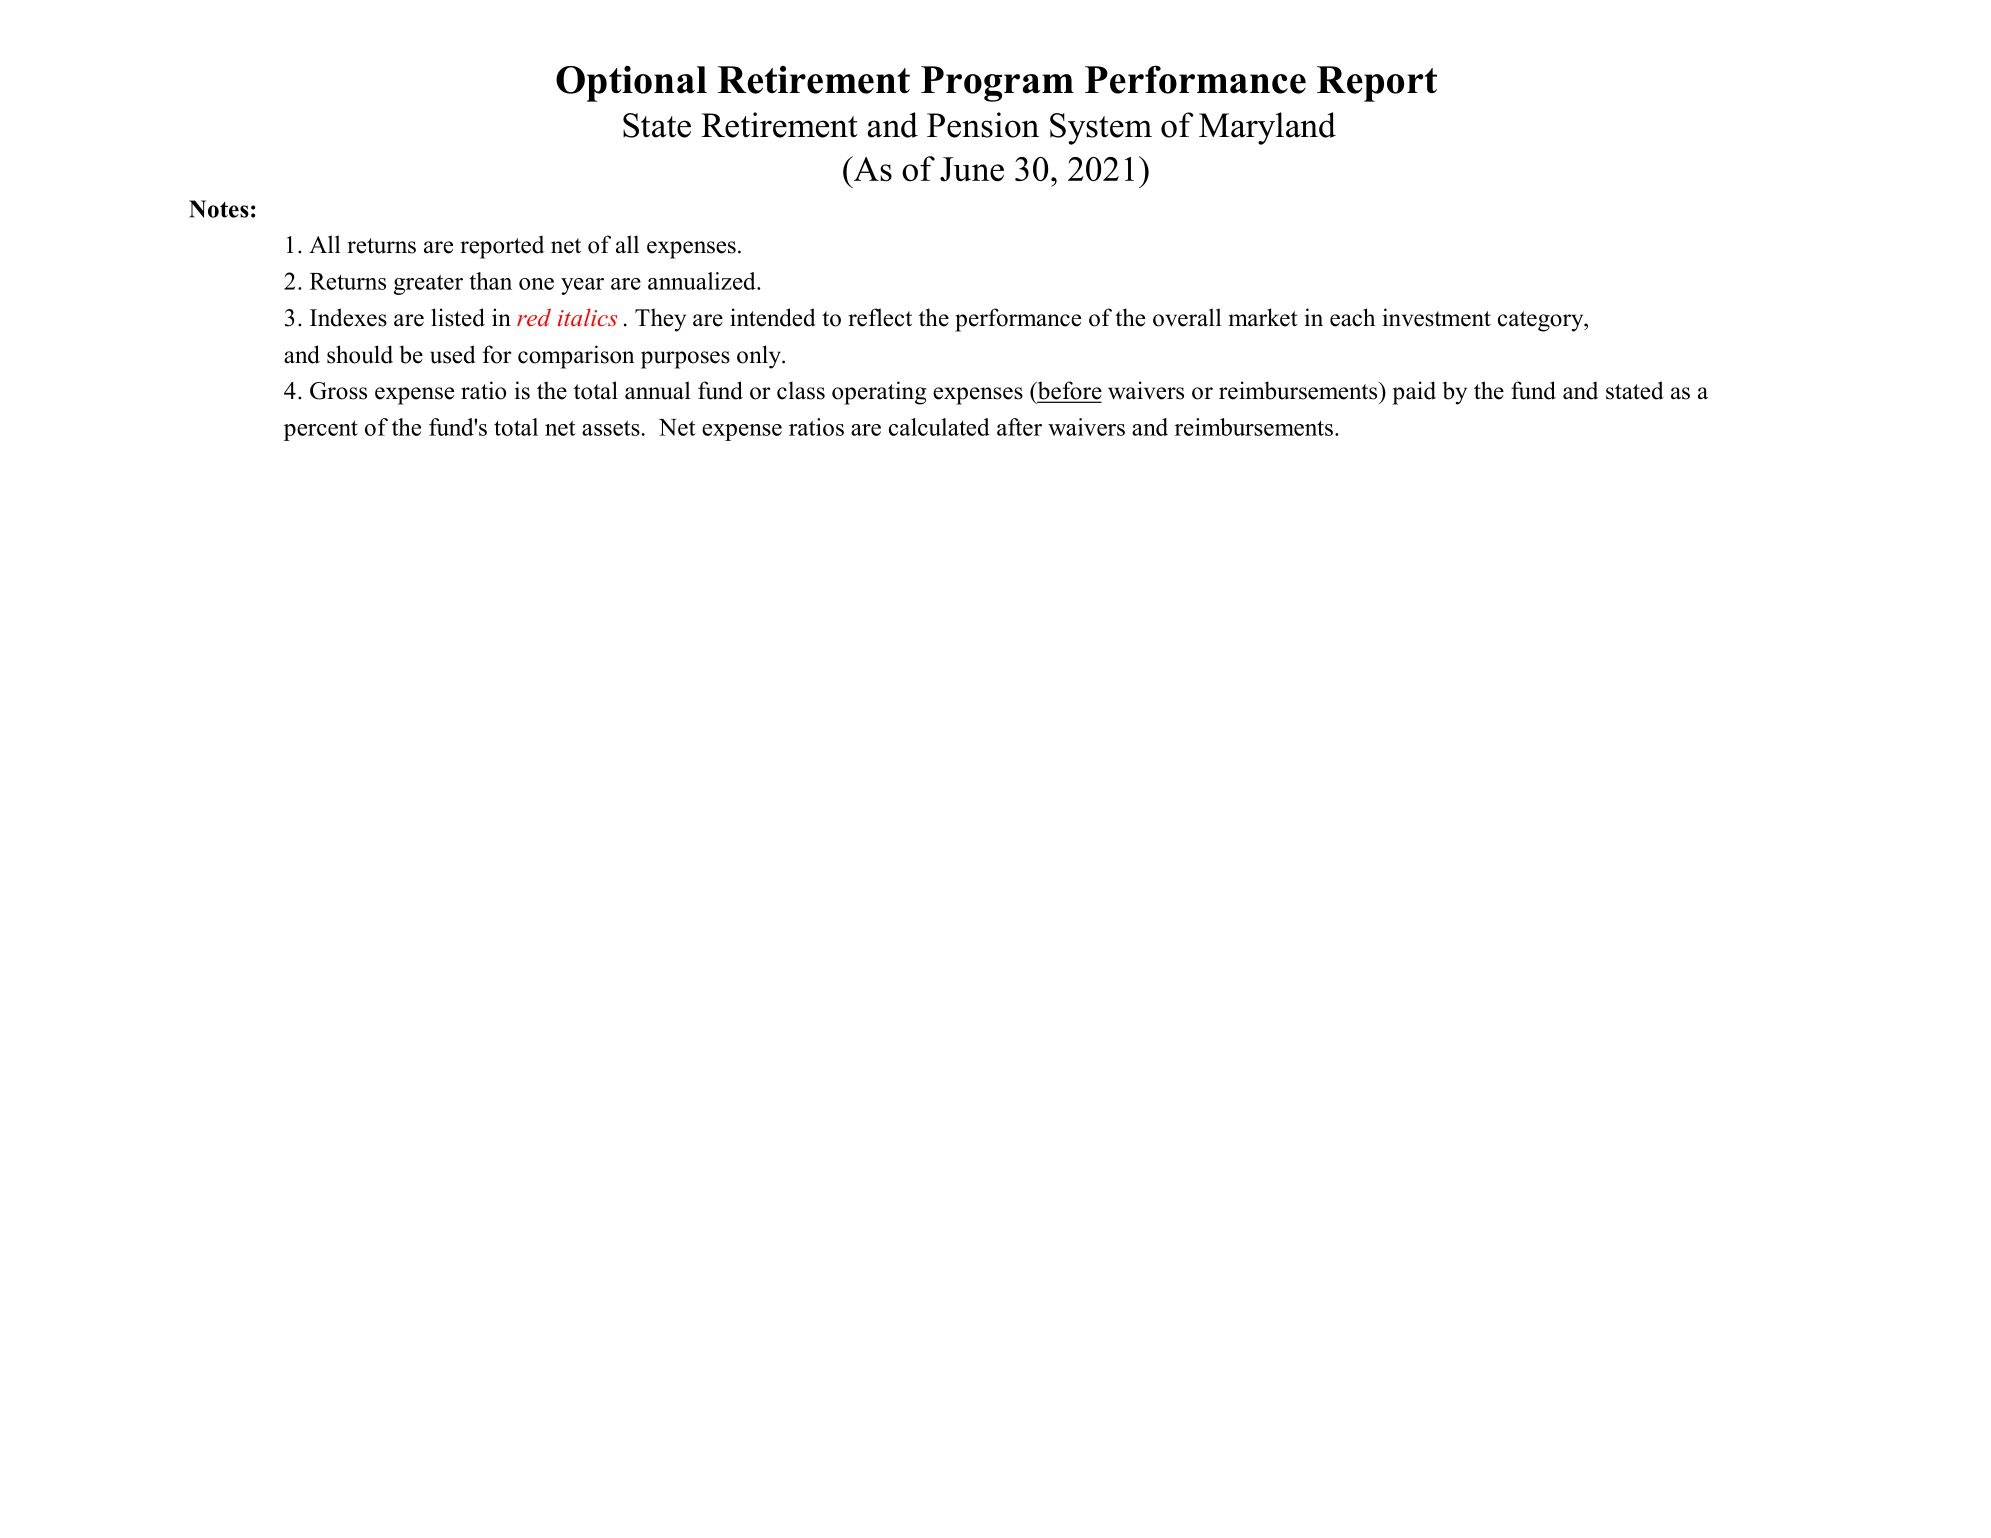 The width and height of the screenshot is (1991, 1538). I want to click on Maryland, so click(1267, 128).
